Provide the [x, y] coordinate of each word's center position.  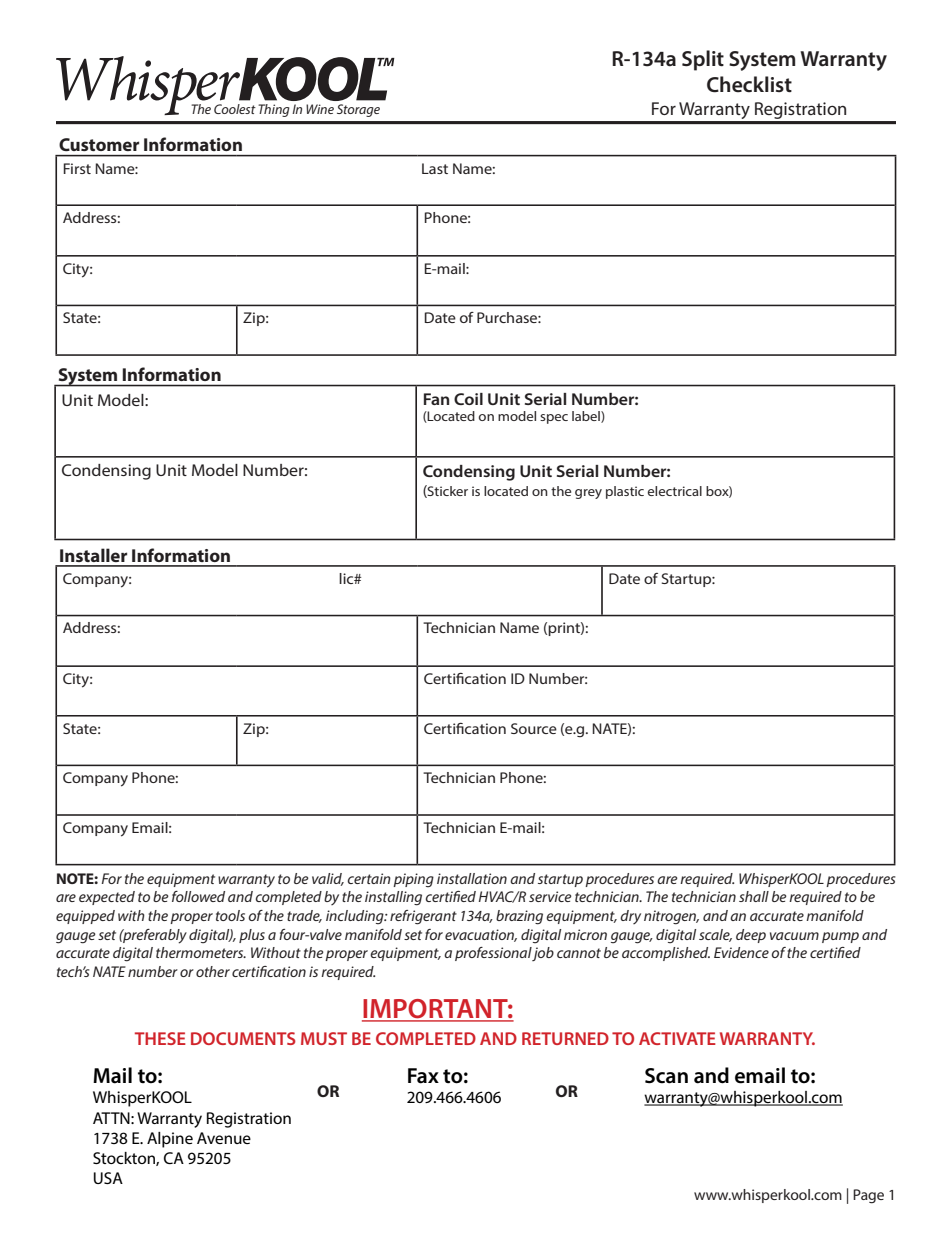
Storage [358, 110]
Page [868, 1196]
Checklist [749, 84]
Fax [423, 1076]
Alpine [170, 1140]
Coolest [235, 109]
